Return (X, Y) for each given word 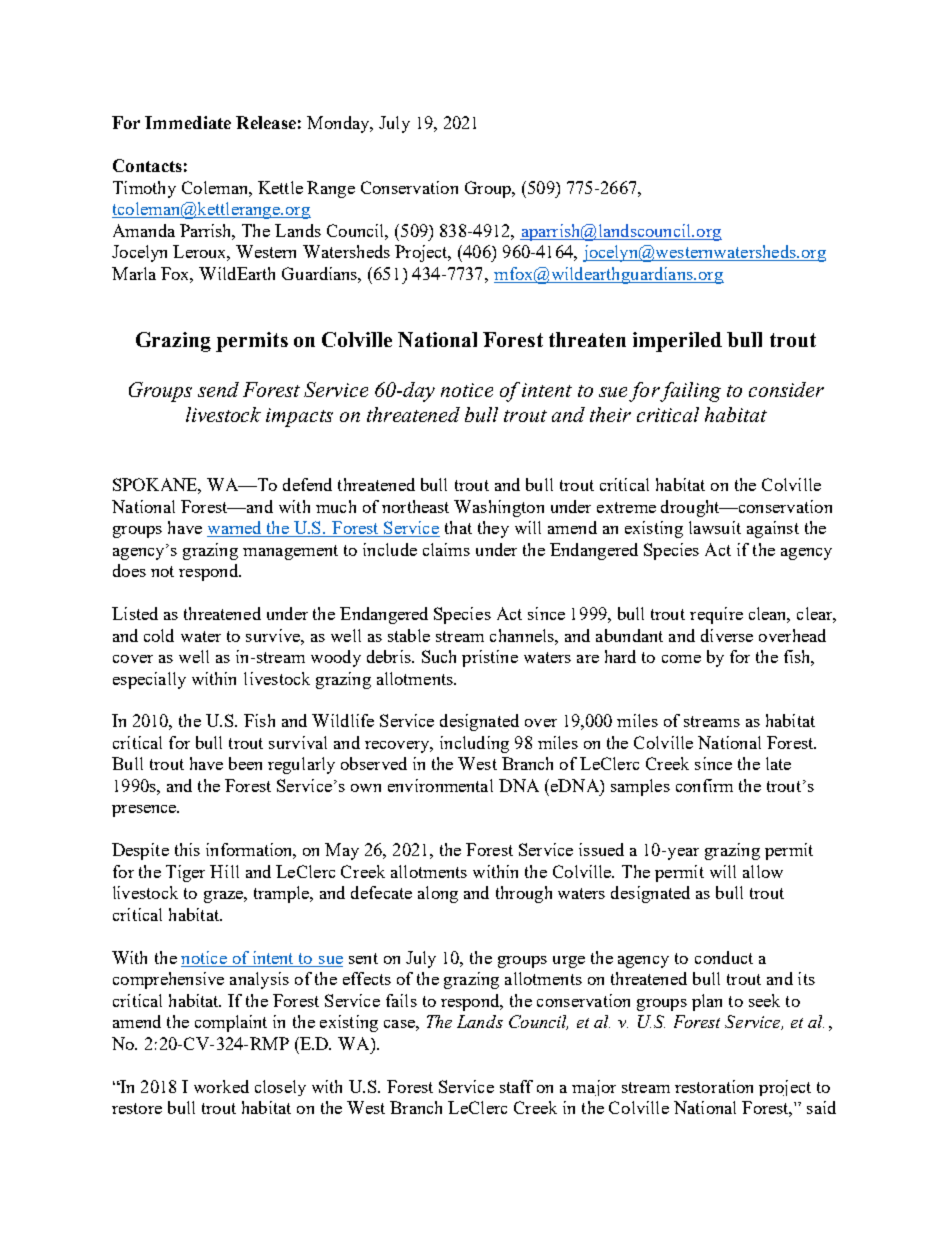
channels (523, 635)
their (610, 414)
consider (786, 389)
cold (159, 635)
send (218, 389)
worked (221, 1086)
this (187, 849)
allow (763, 871)
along (438, 894)
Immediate (188, 122)
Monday (339, 124)
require (716, 615)
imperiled (677, 342)
